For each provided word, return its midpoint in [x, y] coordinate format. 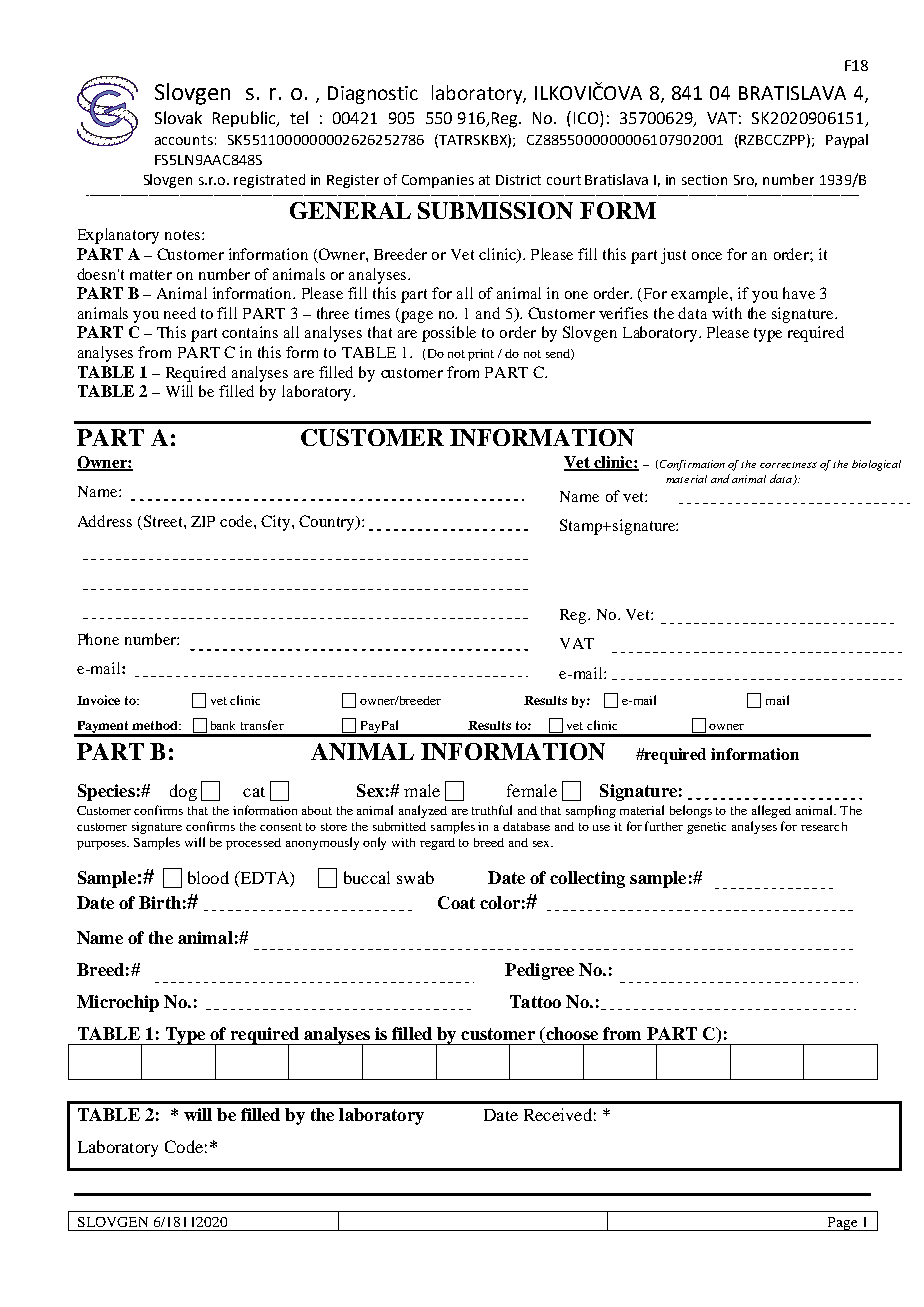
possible [449, 334]
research [824, 826]
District [518, 180]
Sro [745, 181]
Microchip [118, 1003]
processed [253, 844]
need [180, 313]
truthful [492, 810]
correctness [788, 465]
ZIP [203, 521]
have [799, 293]
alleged [771, 811]
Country [328, 523]
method [156, 725]
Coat [456, 902]
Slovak [178, 117]
